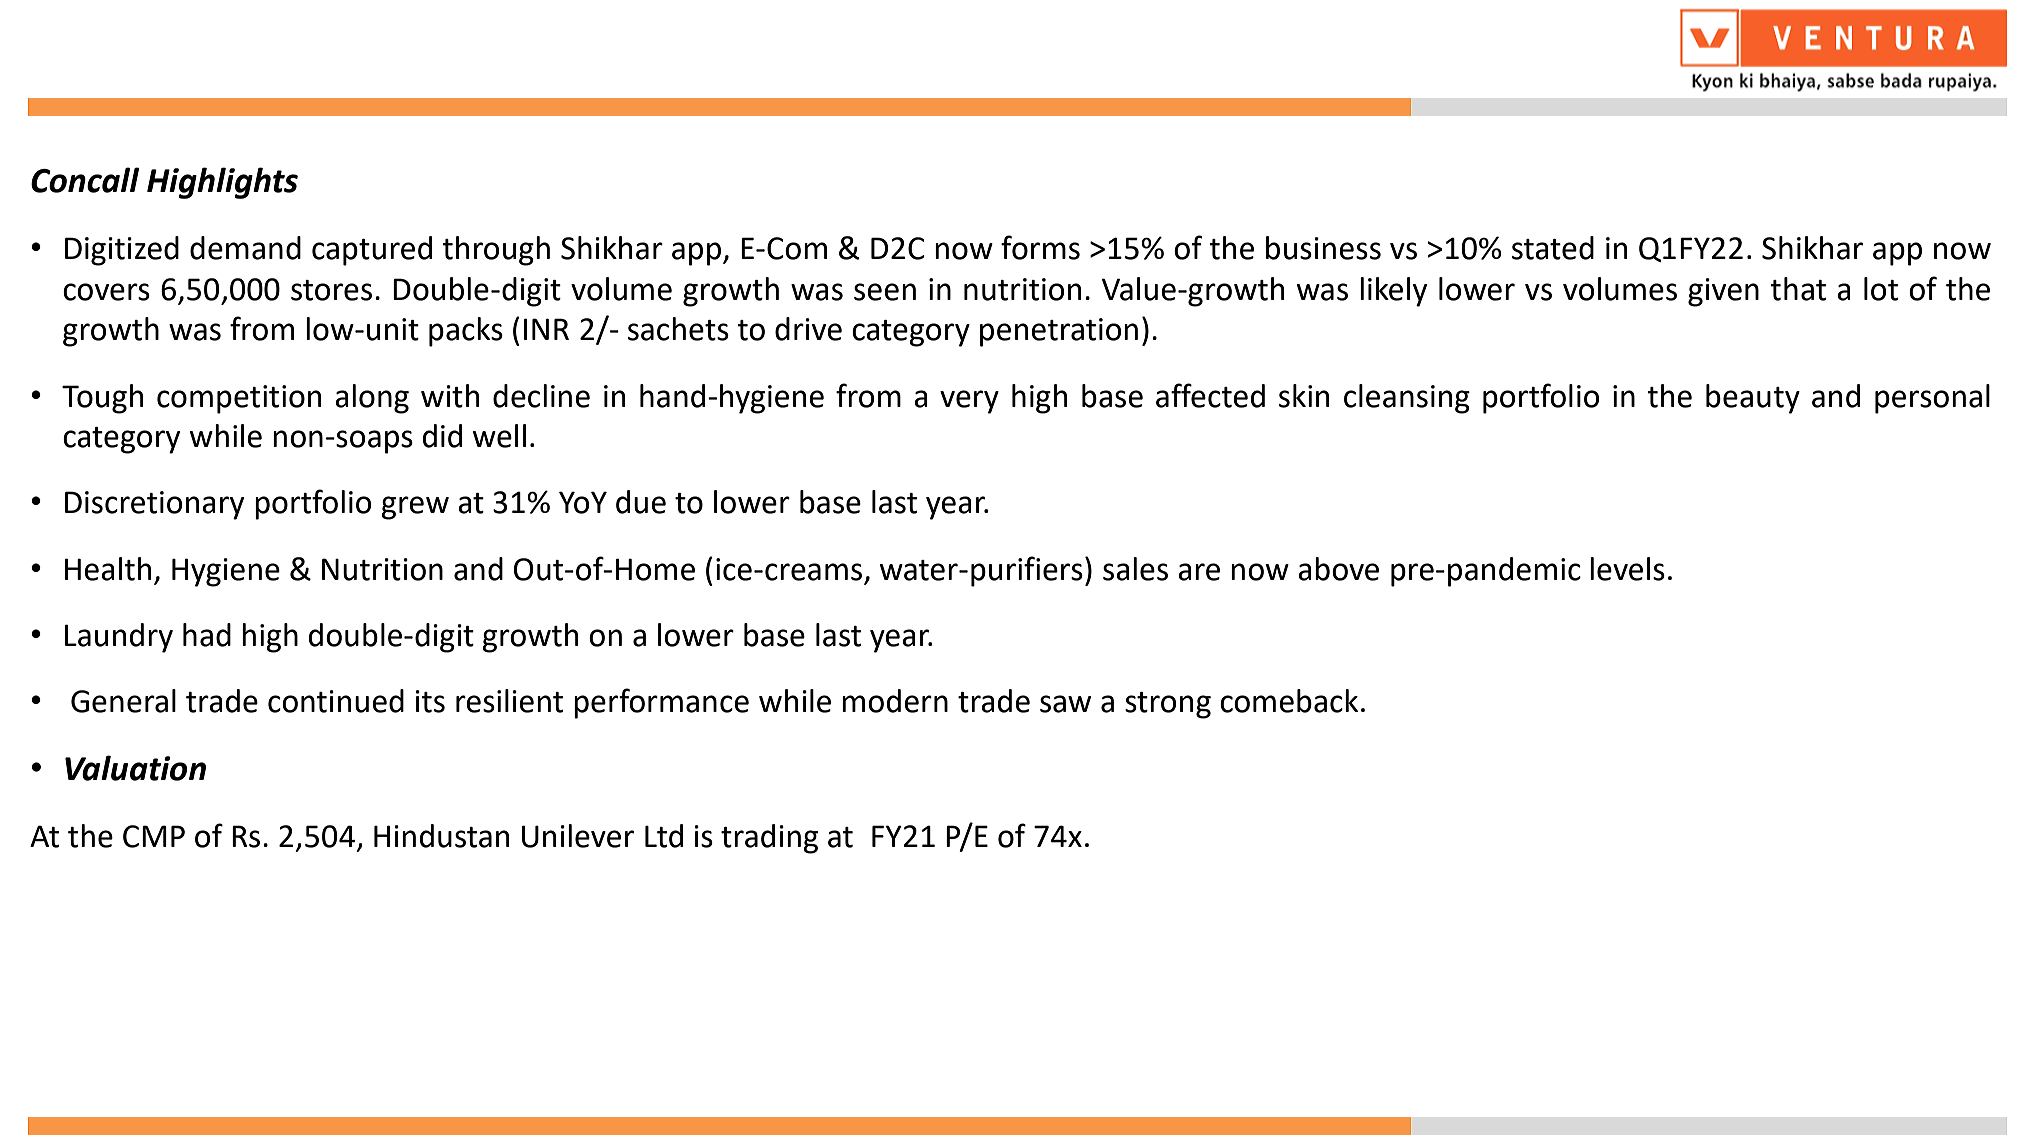  What do you see at coordinates (895, 701) in the screenshot?
I see `modern` at bounding box center [895, 701].
